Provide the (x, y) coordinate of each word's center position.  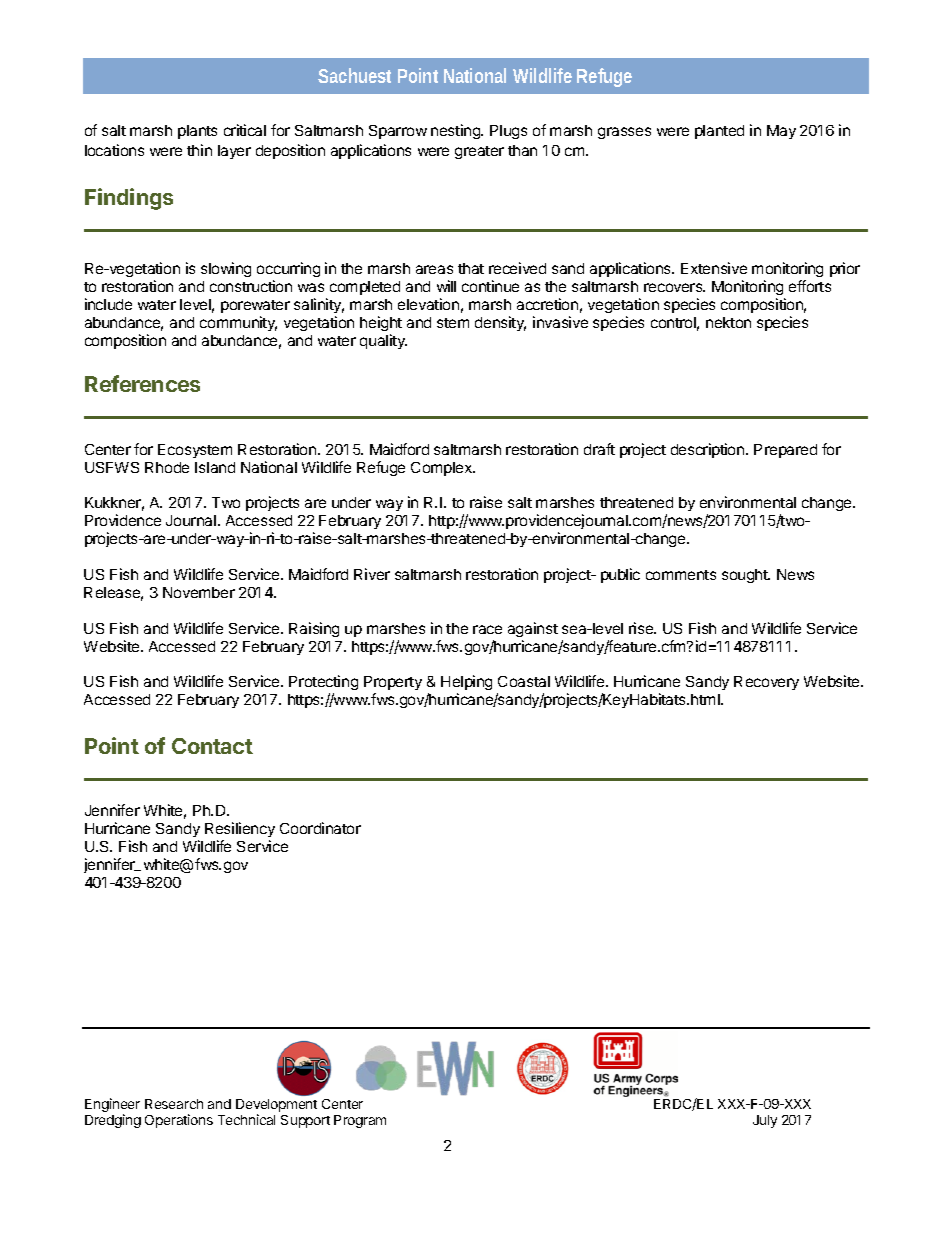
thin (199, 150)
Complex (442, 469)
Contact (212, 746)
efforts (810, 286)
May (781, 132)
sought (746, 576)
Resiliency (240, 829)
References (142, 383)
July (765, 1121)
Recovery (766, 683)
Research (174, 1104)
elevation (428, 304)
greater (479, 152)
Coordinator (320, 828)
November (199, 592)
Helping (466, 684)
